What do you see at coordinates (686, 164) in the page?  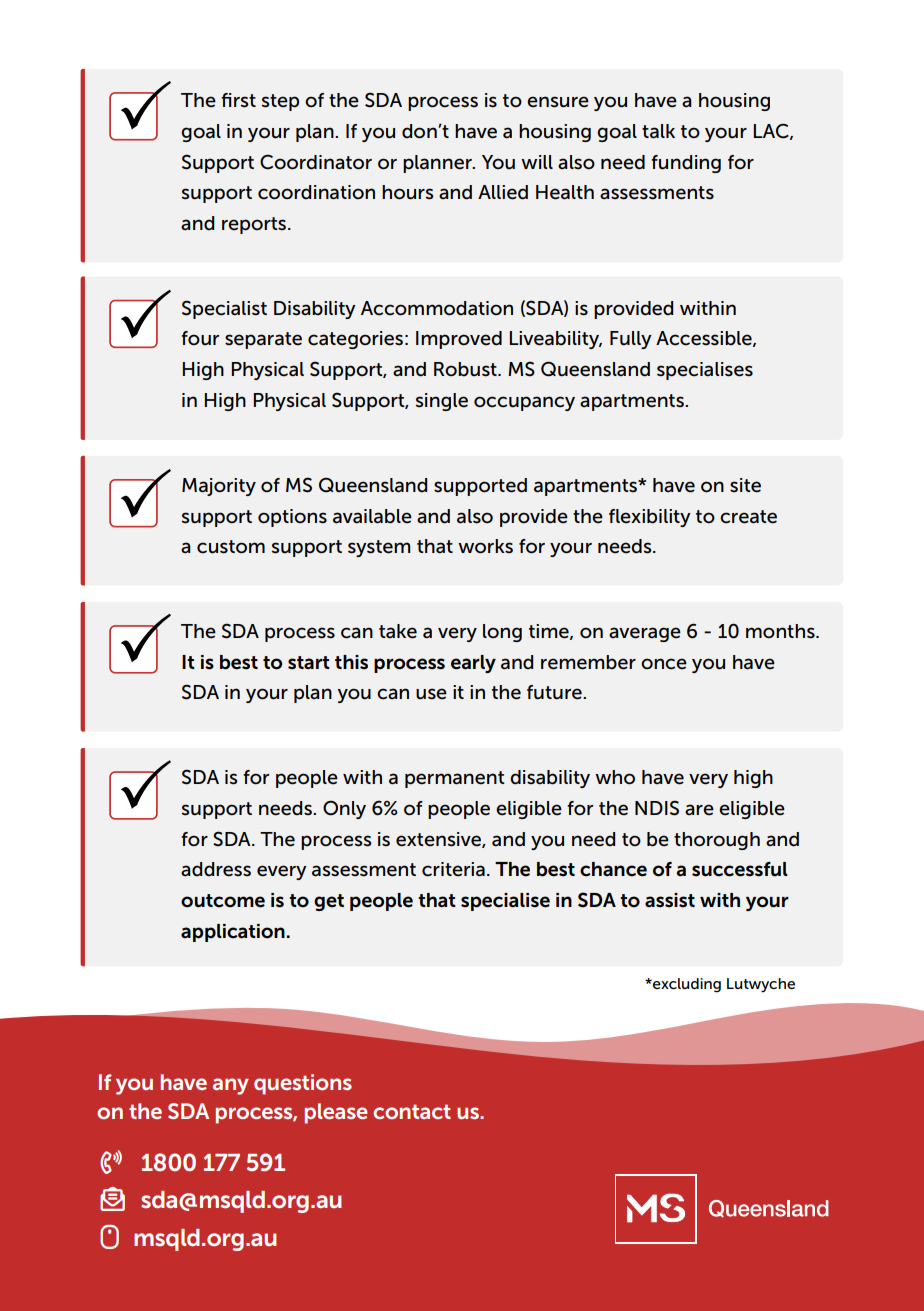 I see `funding` at bounding box center [686, 164].
